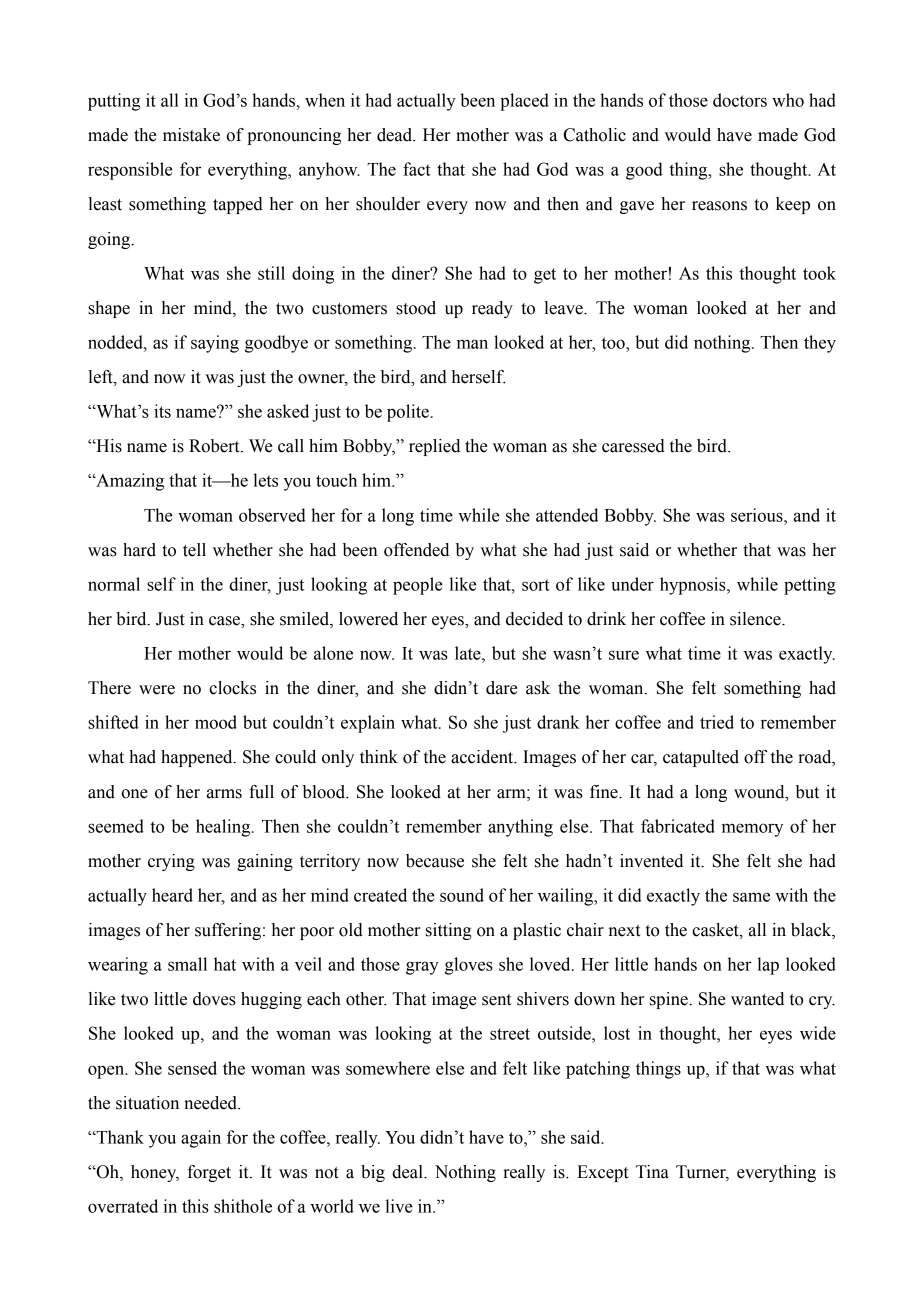  What do you see at coordinates (209, 1173) in the image?
I see `forget` at bounding box center [209, 1173].
